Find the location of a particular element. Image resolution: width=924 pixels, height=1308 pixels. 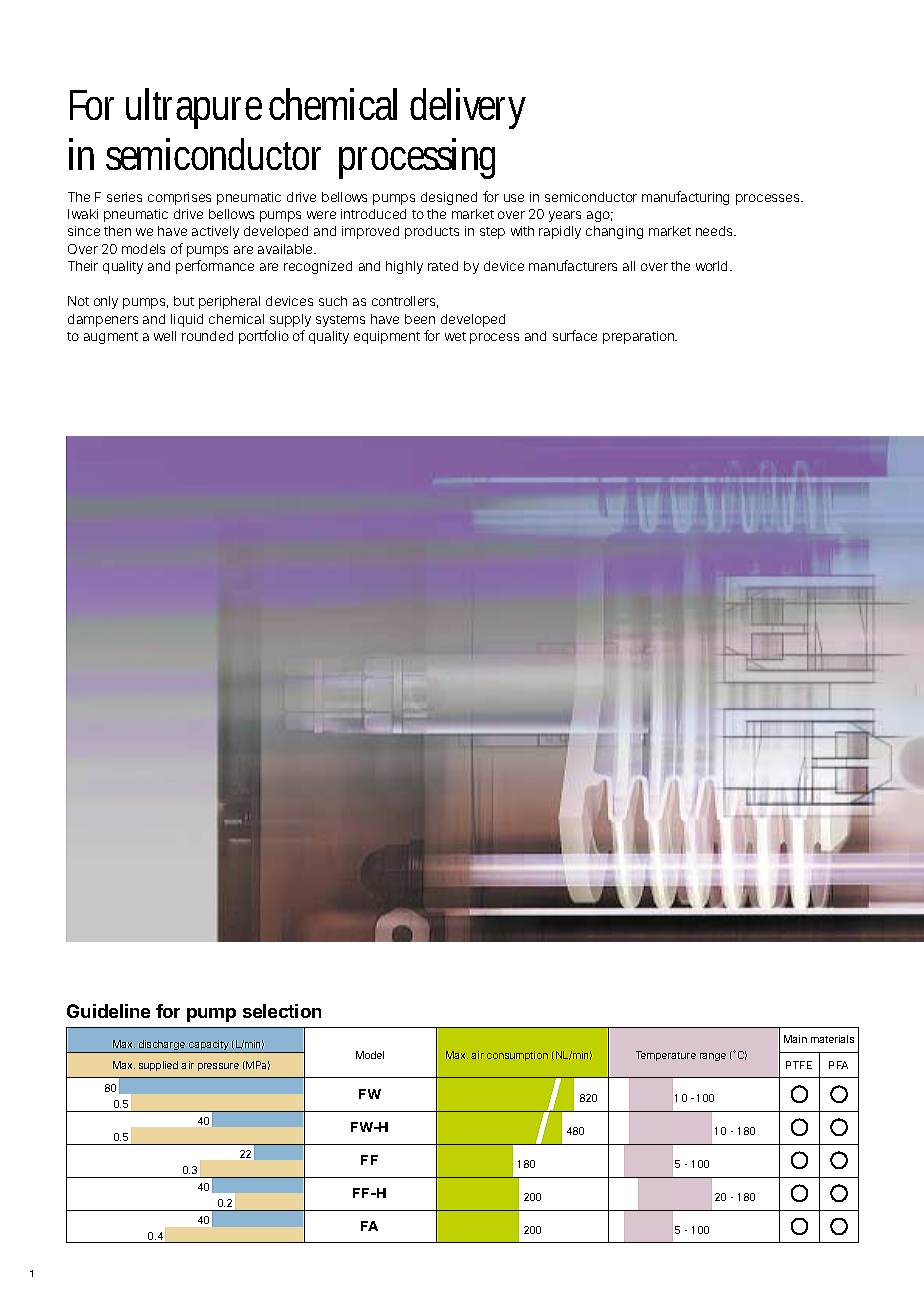

comprises is located at coordinates (179, 198).
